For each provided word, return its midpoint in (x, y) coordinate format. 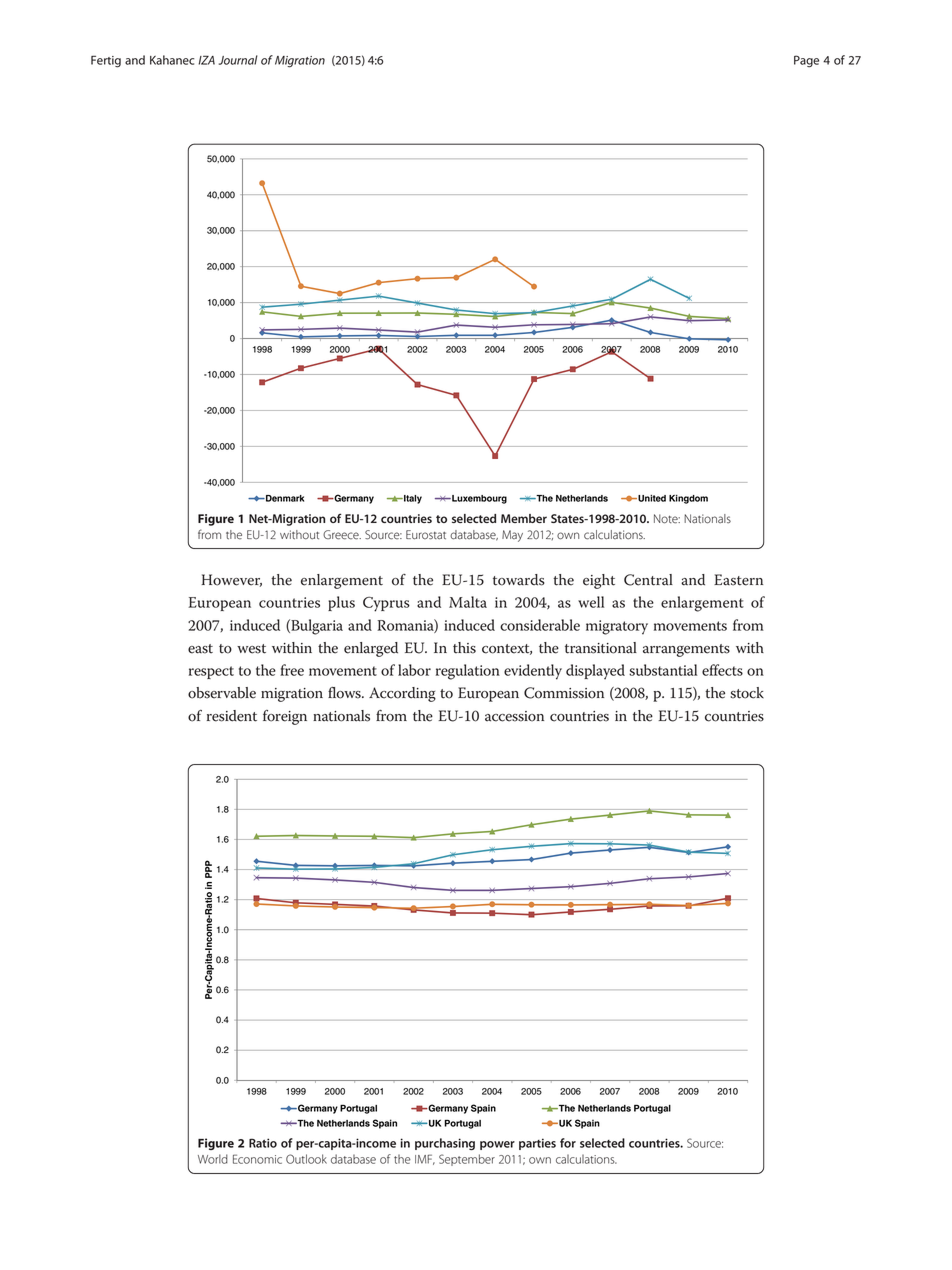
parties (537, 1144)
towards (519, 580)
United (651, 498)
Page (806, 61)
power (497, 1145)
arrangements (686, 650)
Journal (238, 60)
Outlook (306, 1159)
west (251, 649)
